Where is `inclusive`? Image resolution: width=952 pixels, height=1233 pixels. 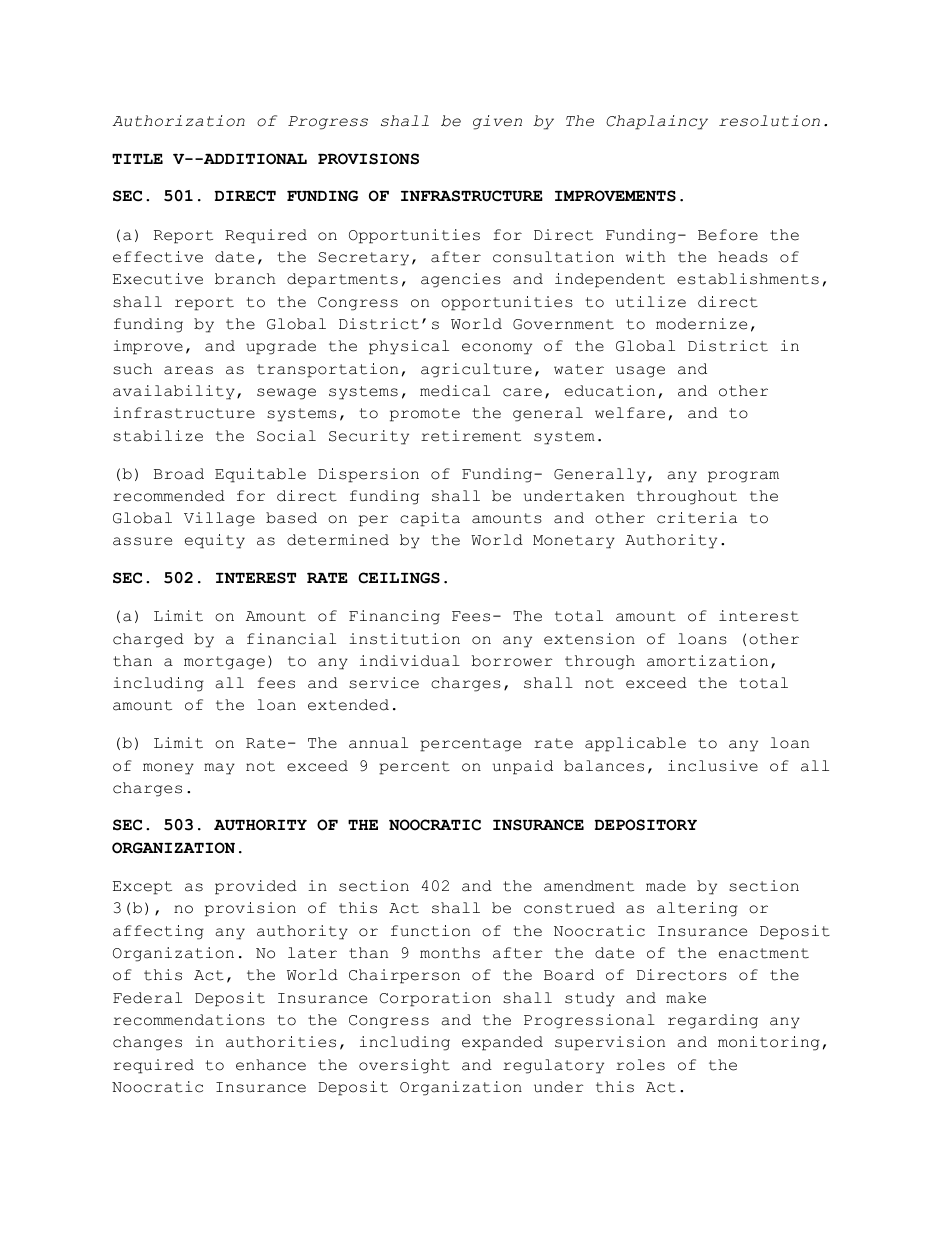 inclusive is located at coordinates (713, 766).
